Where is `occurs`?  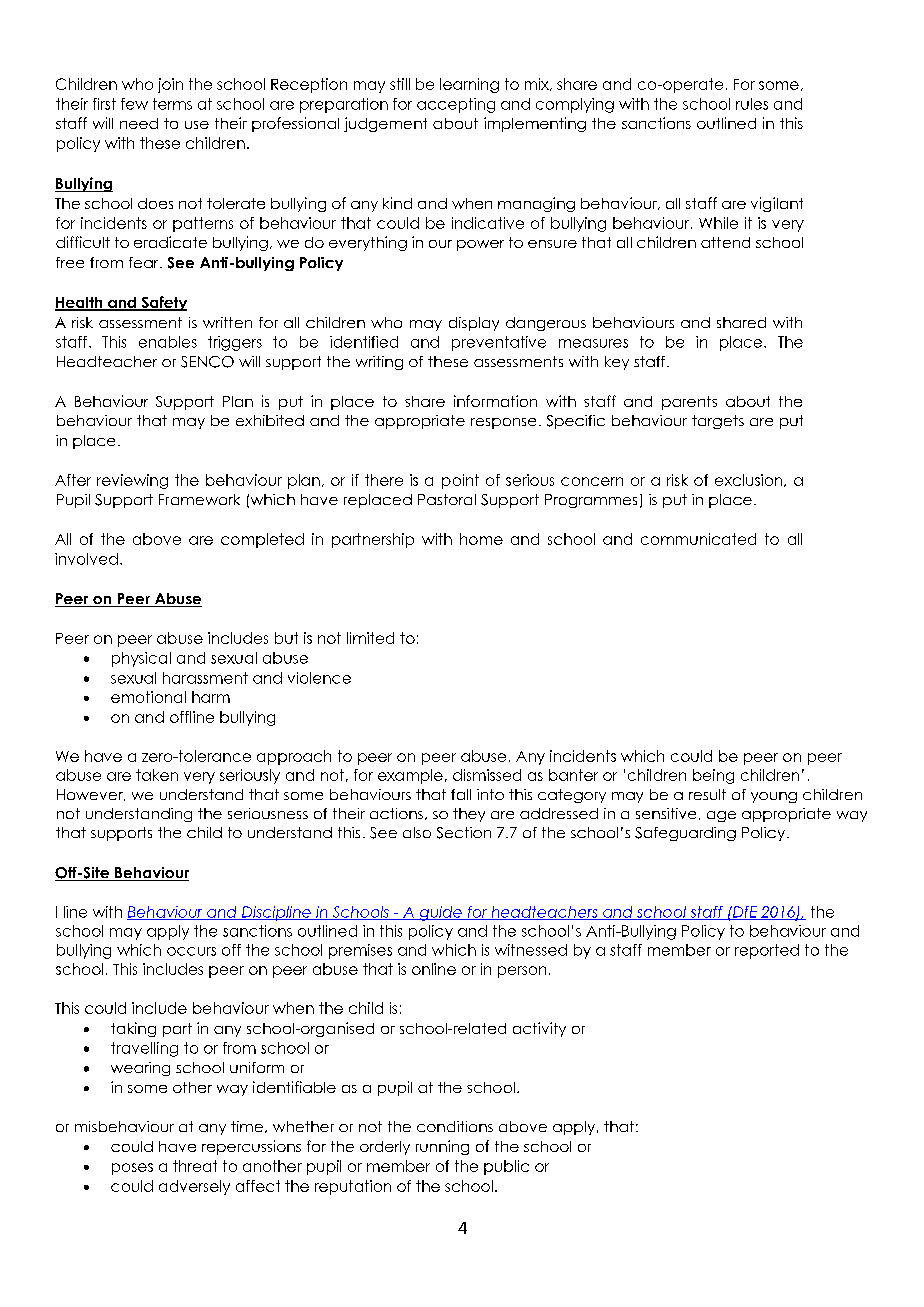
occurs is located at coordinates (191, 951).
